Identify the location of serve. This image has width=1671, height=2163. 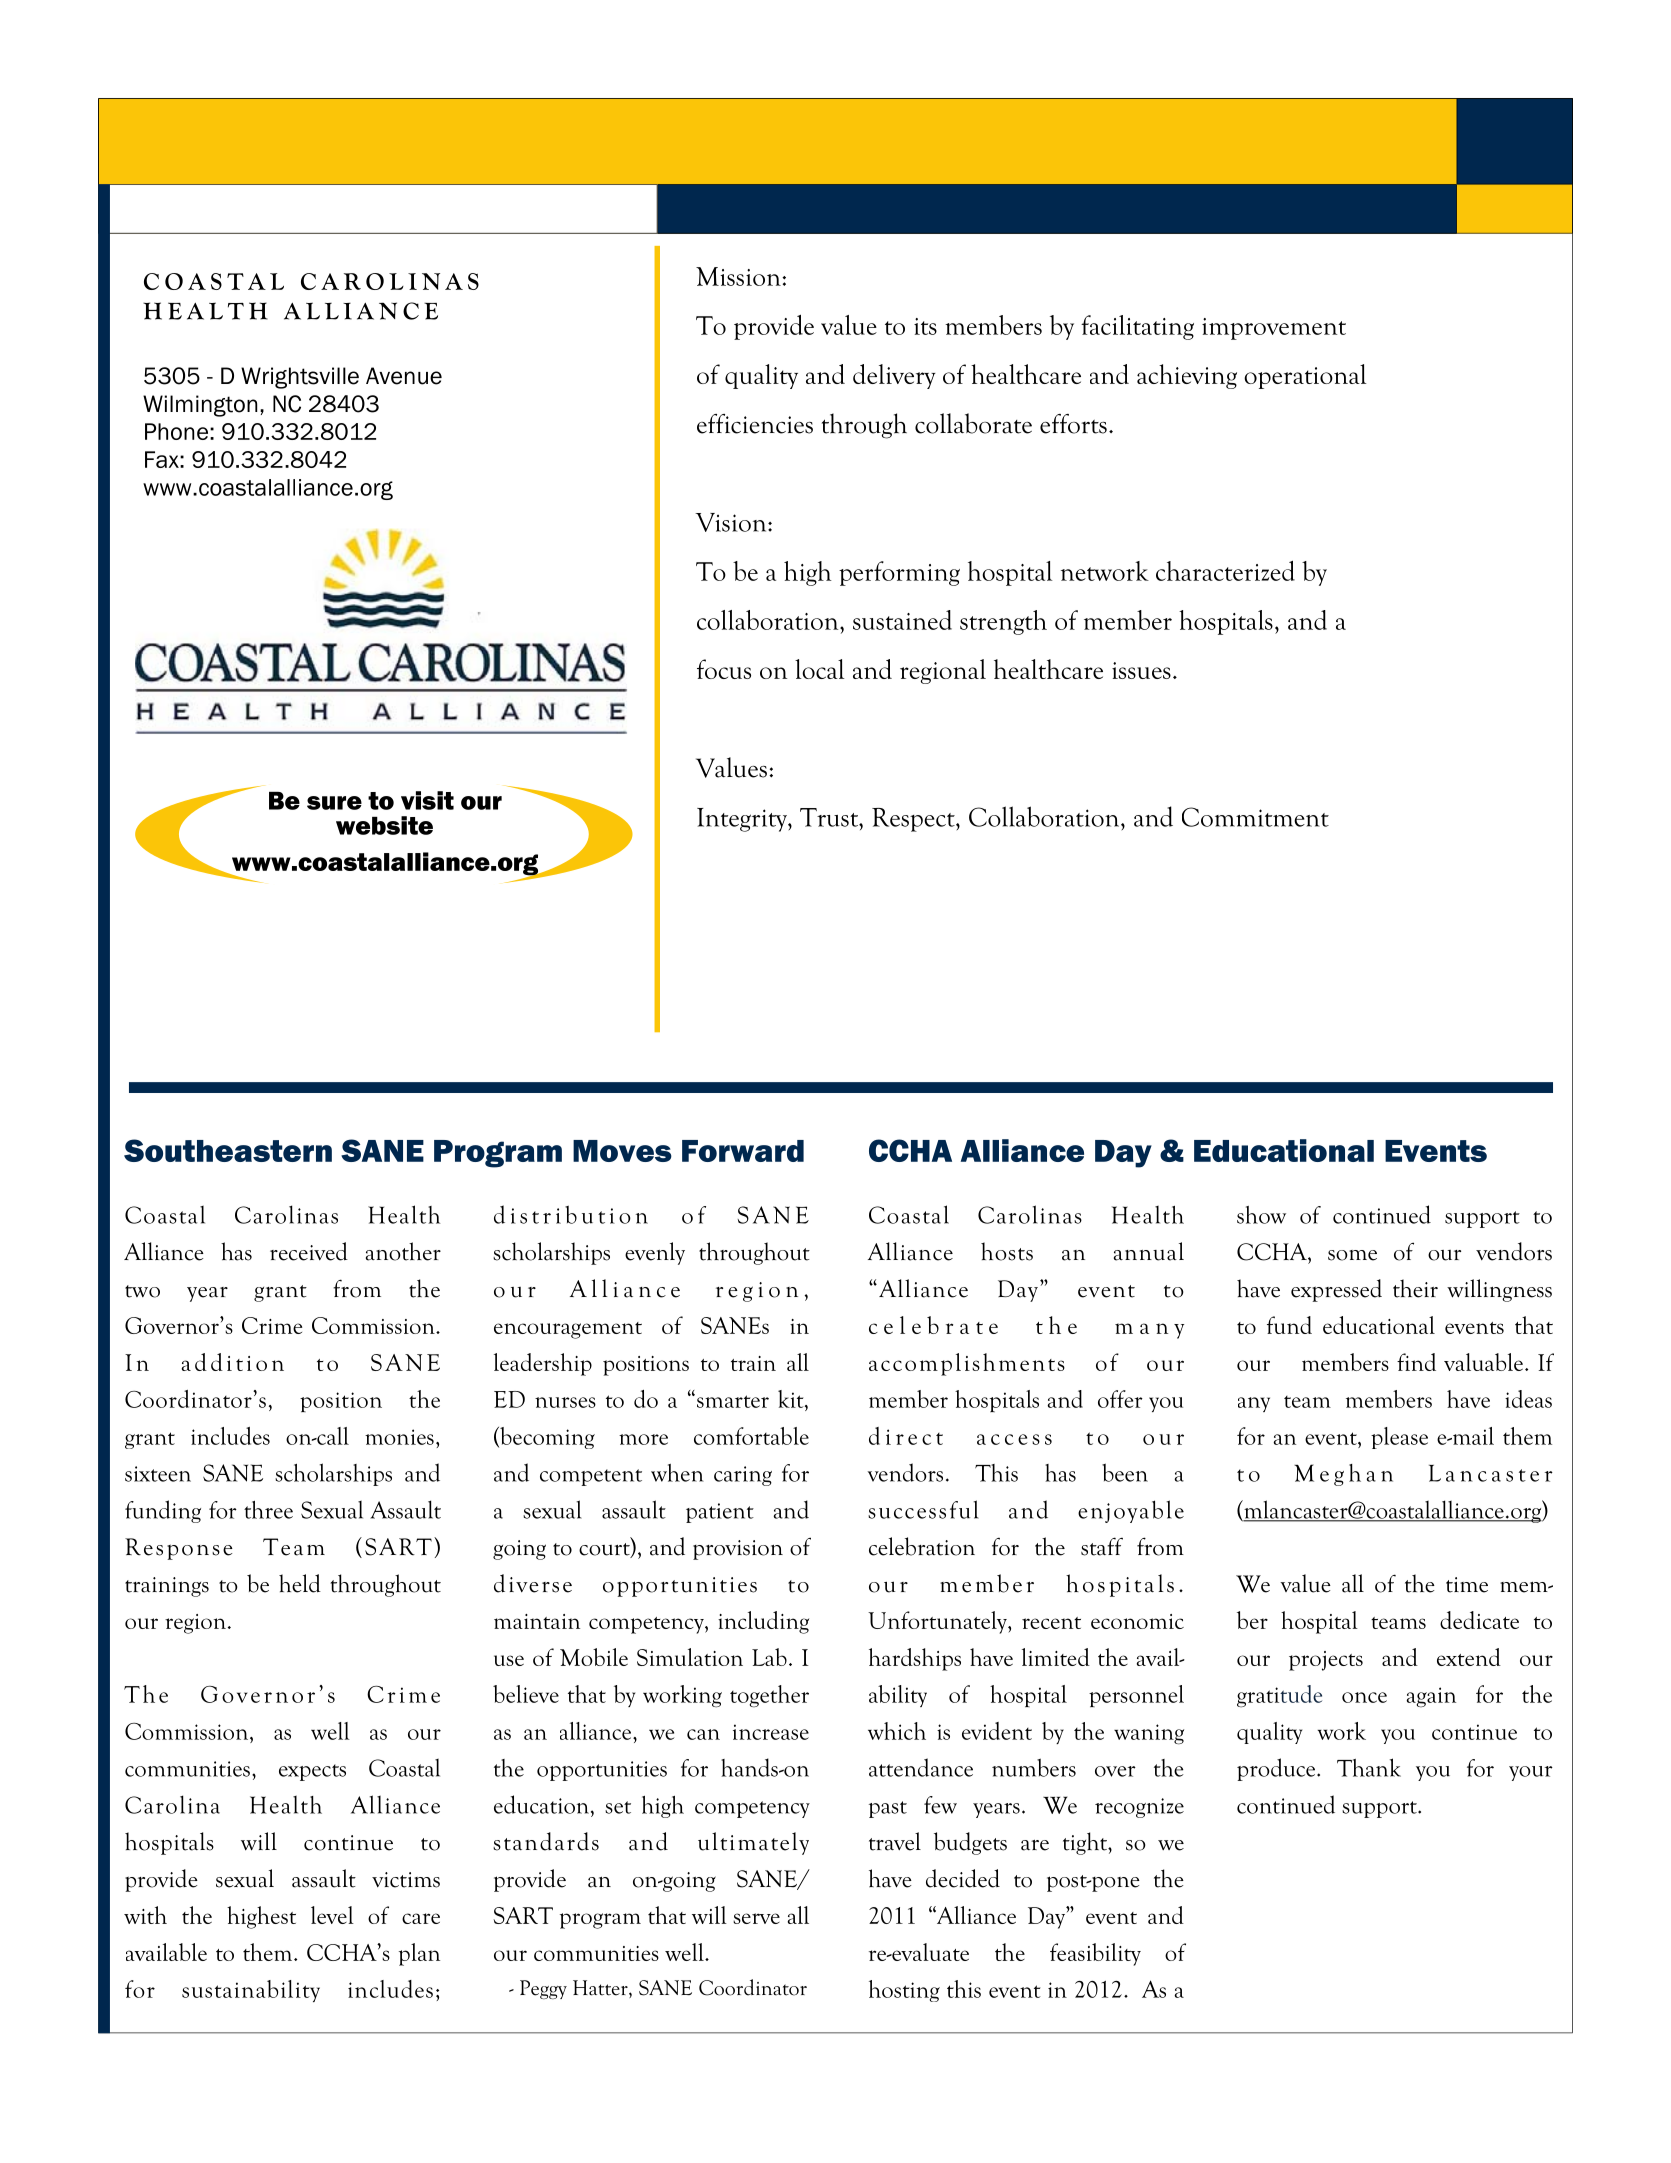
(756, 1918).
